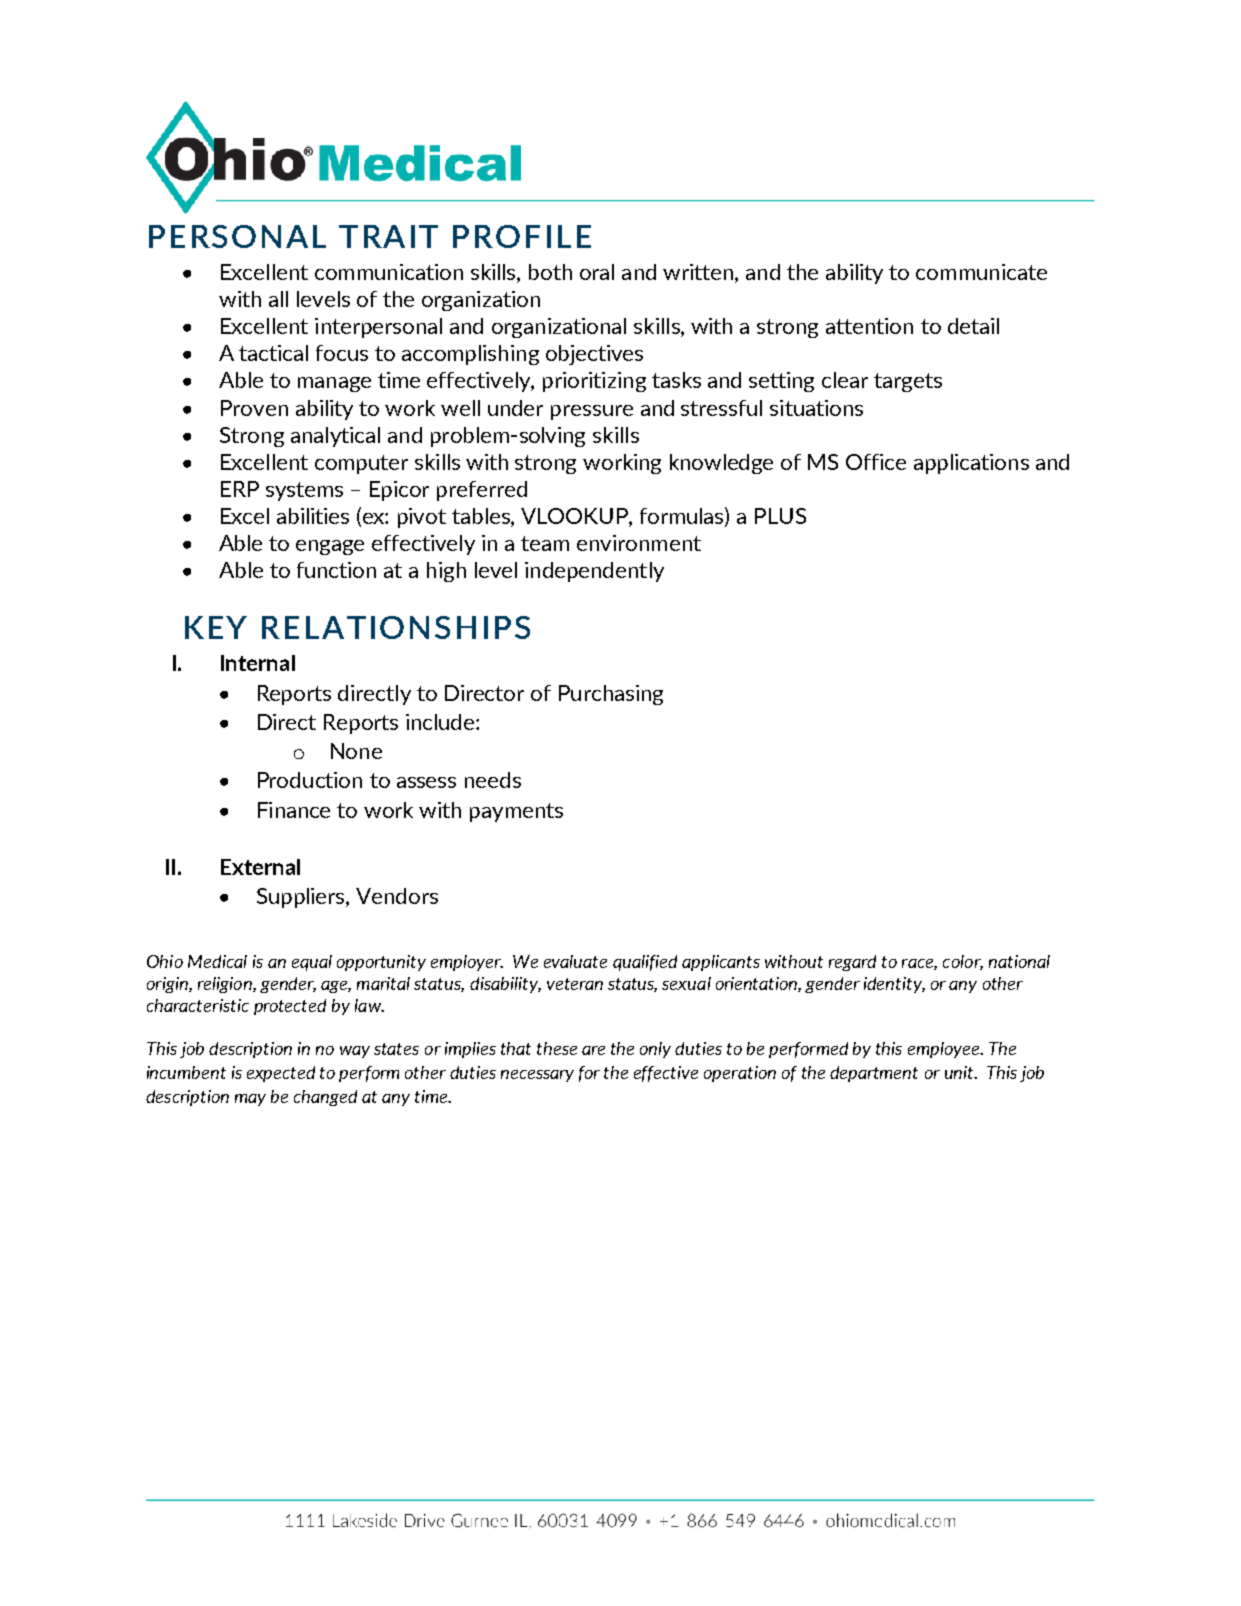 The width and height of the screenshot is (1241, 1606). I want to click on are, so click(593, 1050).
